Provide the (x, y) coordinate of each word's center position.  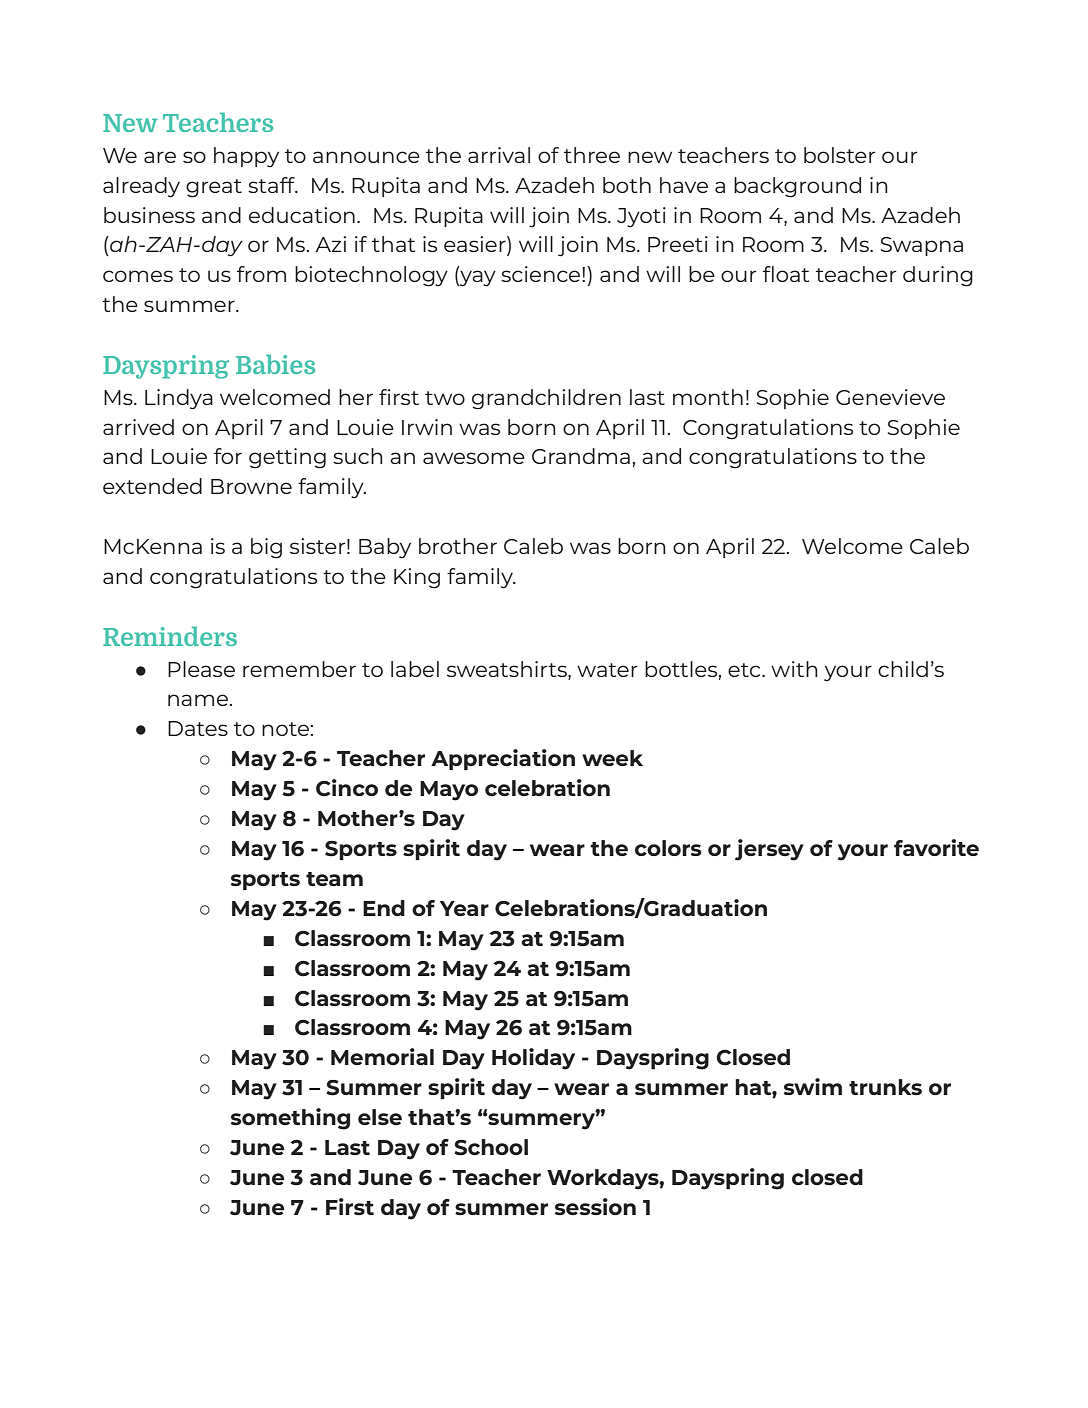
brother (458, 546)
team (334, 879)
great (214, 188)
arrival (499, 155)
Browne (251, 486)
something (290, 1119)
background (797, 187)
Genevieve (890, 397)
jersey (769, 850)
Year (464, 908)
